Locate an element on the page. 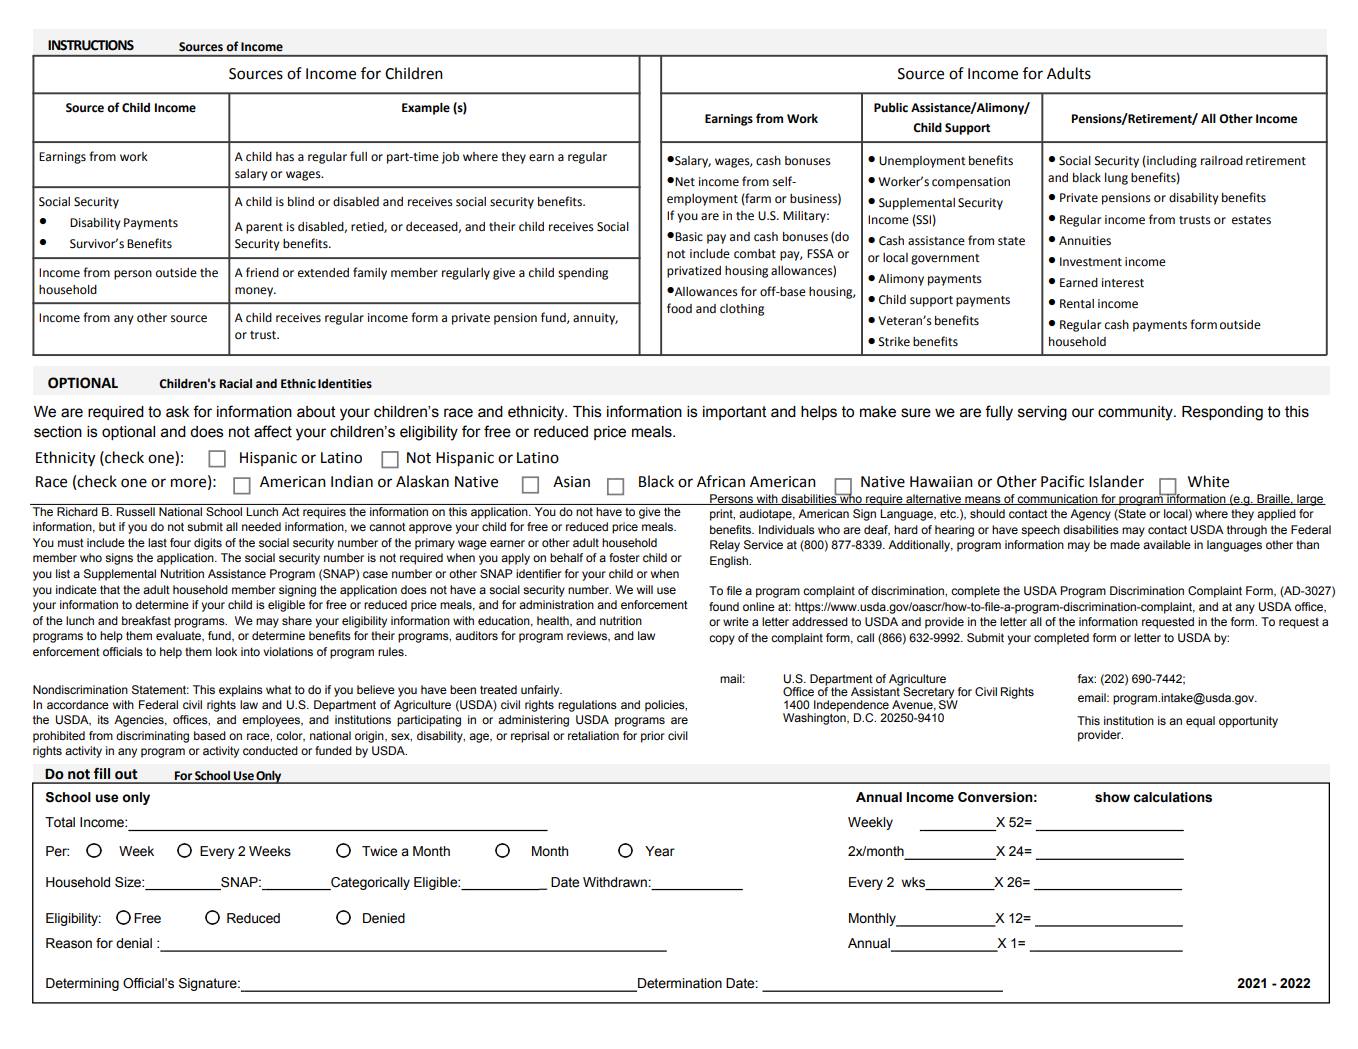 This image has height=1049, width=1358. Agency is located at coordinates (1090, 515).
